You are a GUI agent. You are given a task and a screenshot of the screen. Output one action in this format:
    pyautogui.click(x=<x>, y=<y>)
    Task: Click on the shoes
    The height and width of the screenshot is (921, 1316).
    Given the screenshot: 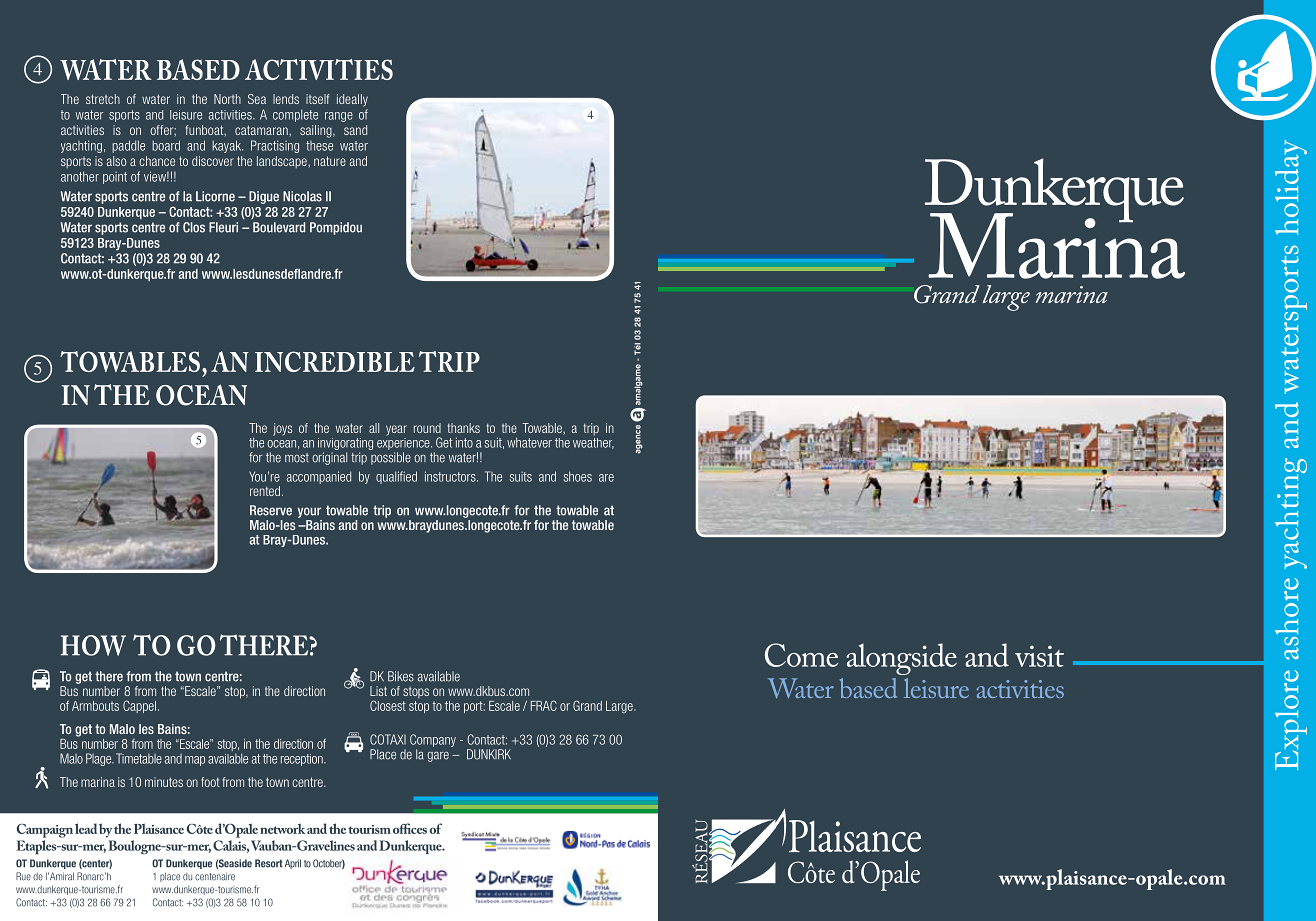 What is the action you would take?
    pyautogui.click(x=578, y=476)
